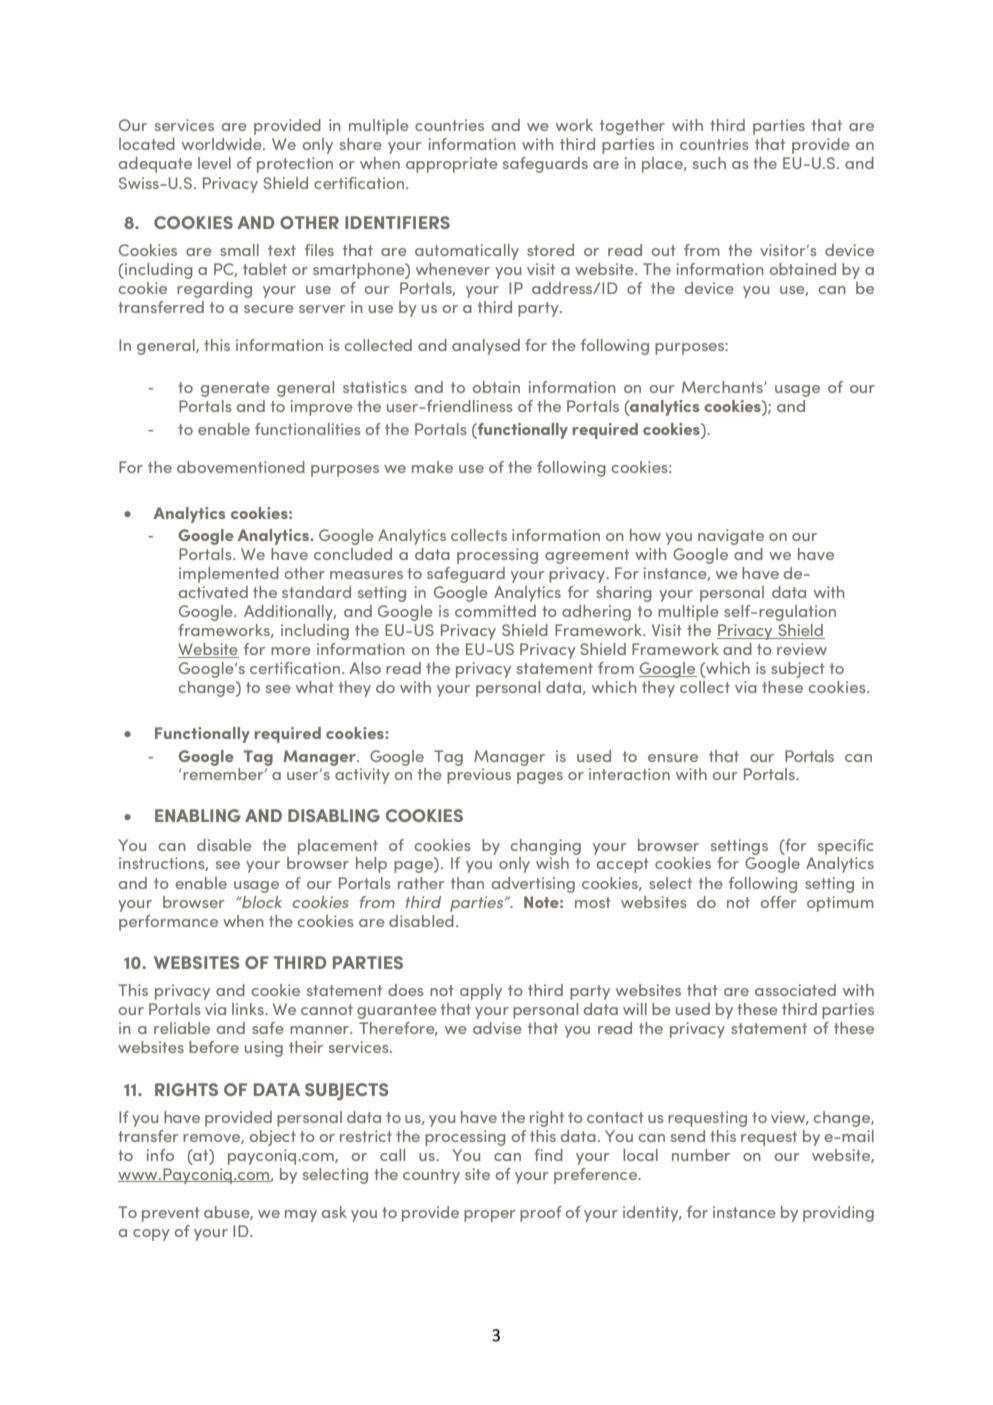  Describe the element at coordinates (198, 815) in the screenshot. I see `ENABLING` at that location.
